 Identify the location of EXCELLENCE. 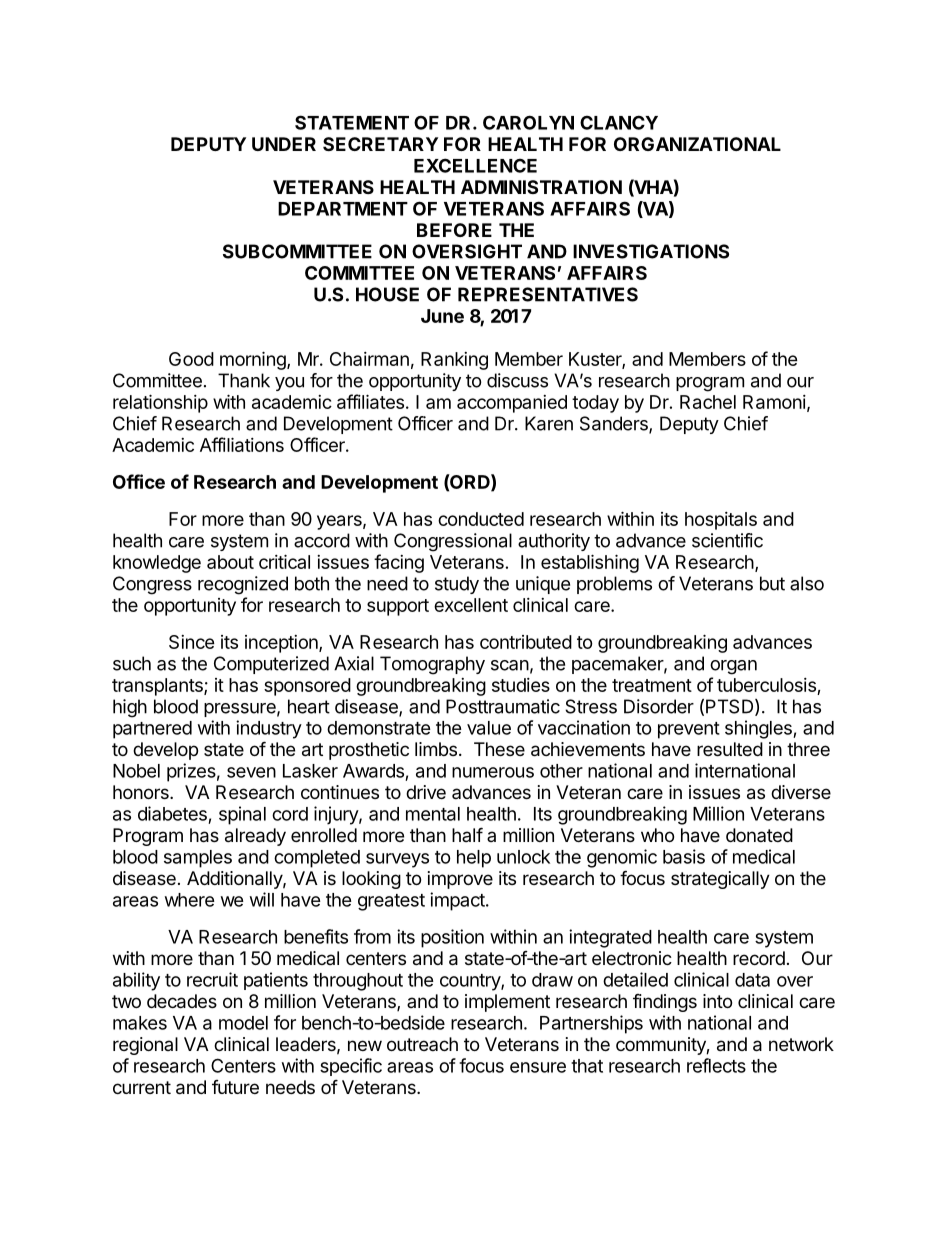
(475, 165).
